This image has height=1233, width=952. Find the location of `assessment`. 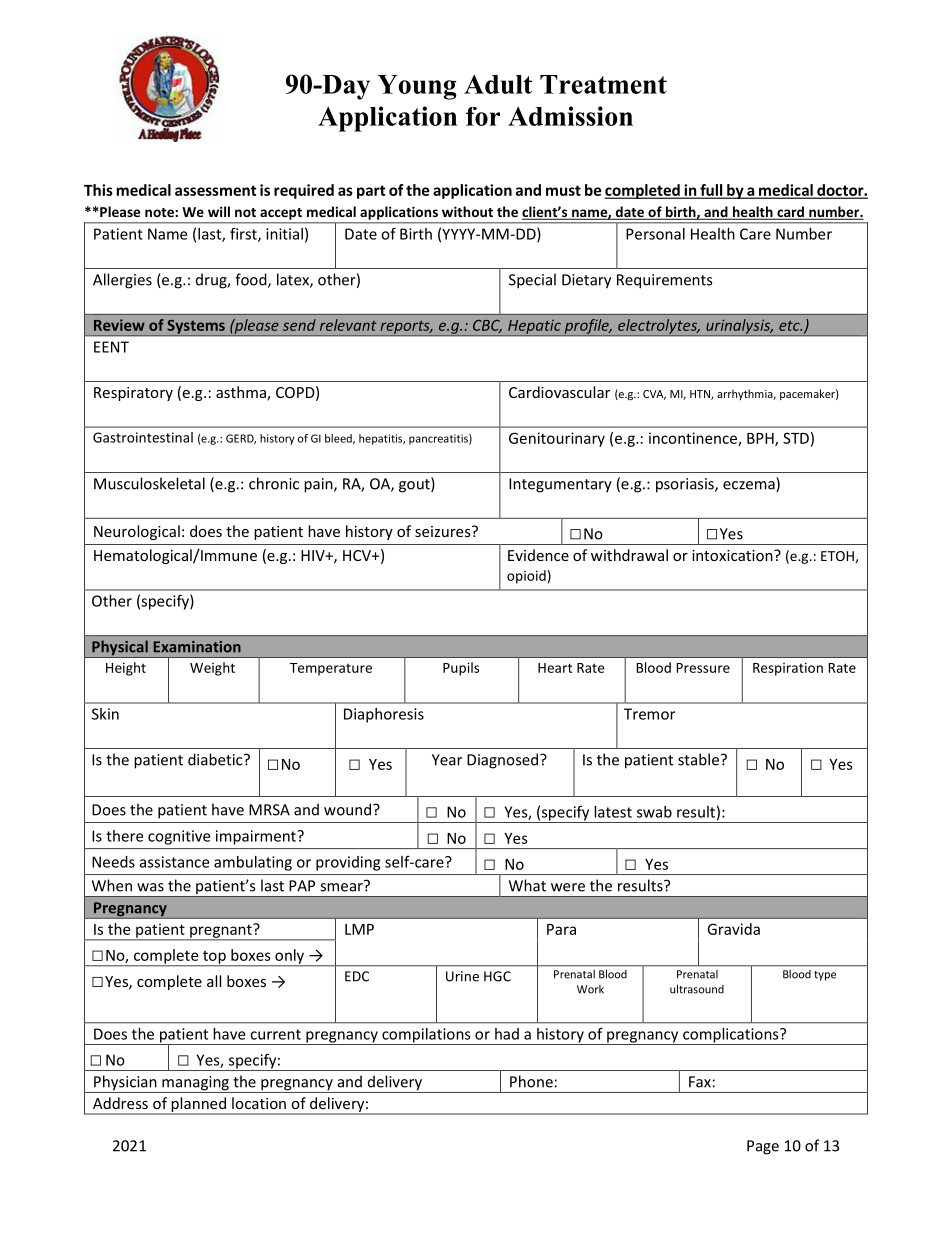

assessment is located at coordinates (216, 190).
